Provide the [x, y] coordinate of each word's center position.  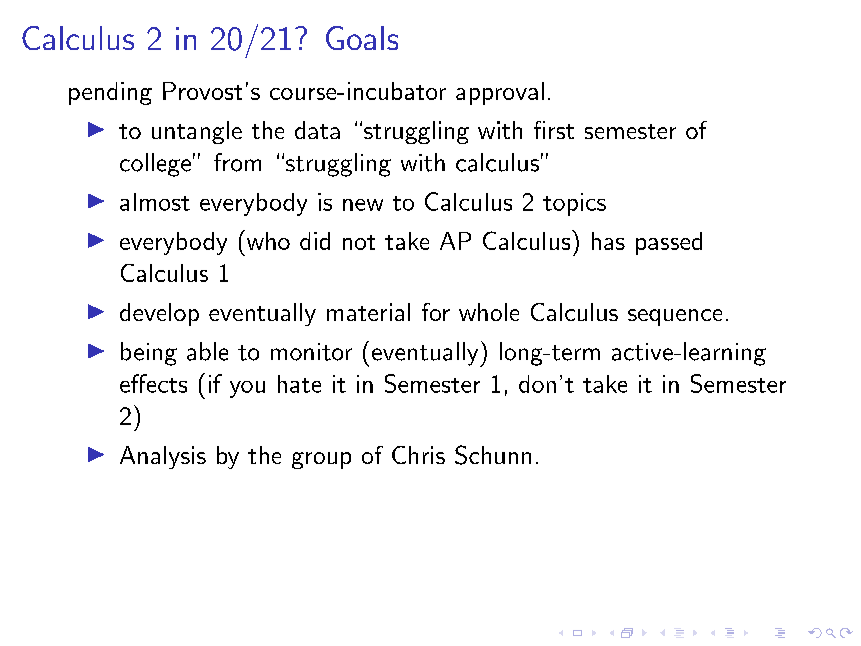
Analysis [163, 457]
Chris [418, 455]
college [155, 165]
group [321, 460]
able [207, 351]
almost [155, 202]
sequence [675, 317]
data [317, 130]
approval [500, 93]
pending [110, 93]
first [554, 130]
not [359, 242]
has [608, 241]
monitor [311, 352]
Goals [362, 38]
